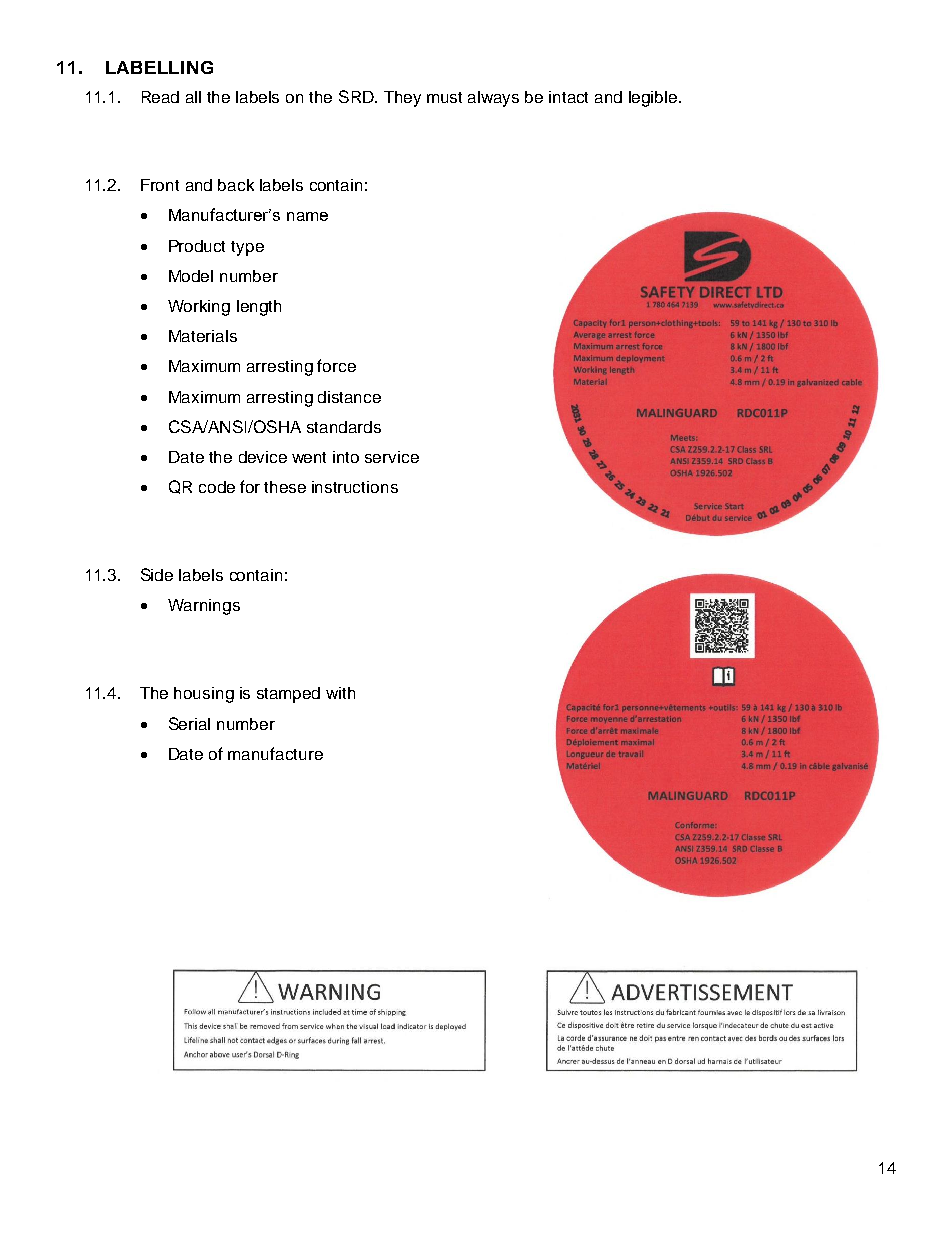 The height and width of the page is (1233, 952). I want to click on Working, so click(199, 308).
